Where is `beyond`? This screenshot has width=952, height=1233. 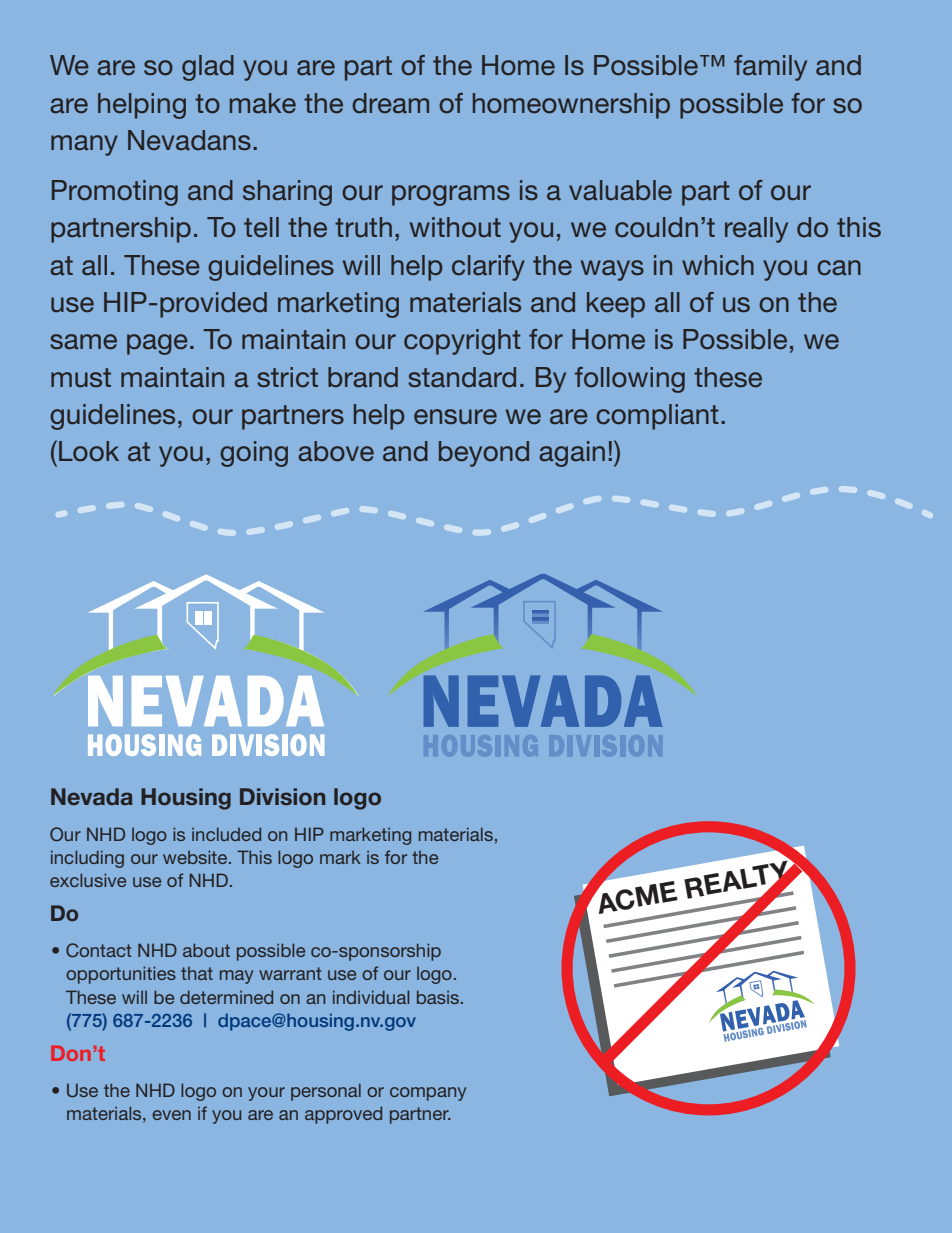
beyond is located at coordinates (484, 454).
